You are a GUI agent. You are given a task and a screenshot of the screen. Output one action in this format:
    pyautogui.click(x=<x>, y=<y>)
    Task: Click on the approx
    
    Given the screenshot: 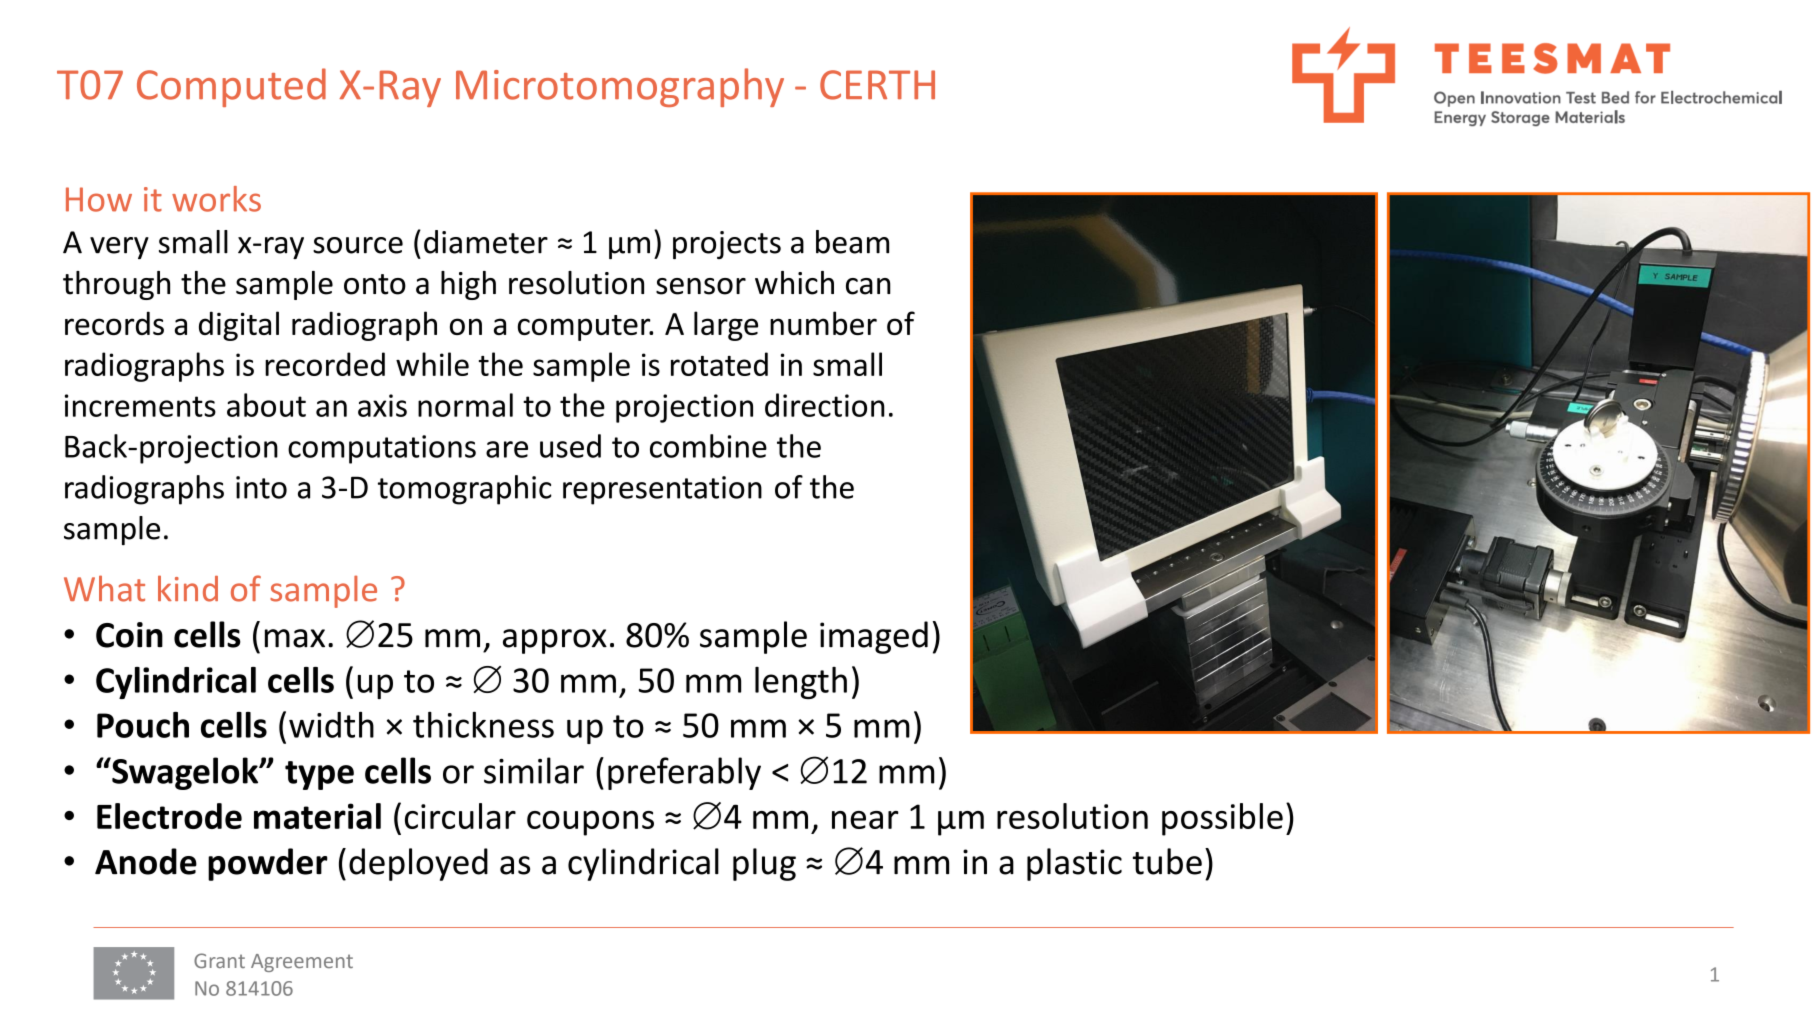 What is the action you would take?
    pyautogui.click(x=555, y=641)
